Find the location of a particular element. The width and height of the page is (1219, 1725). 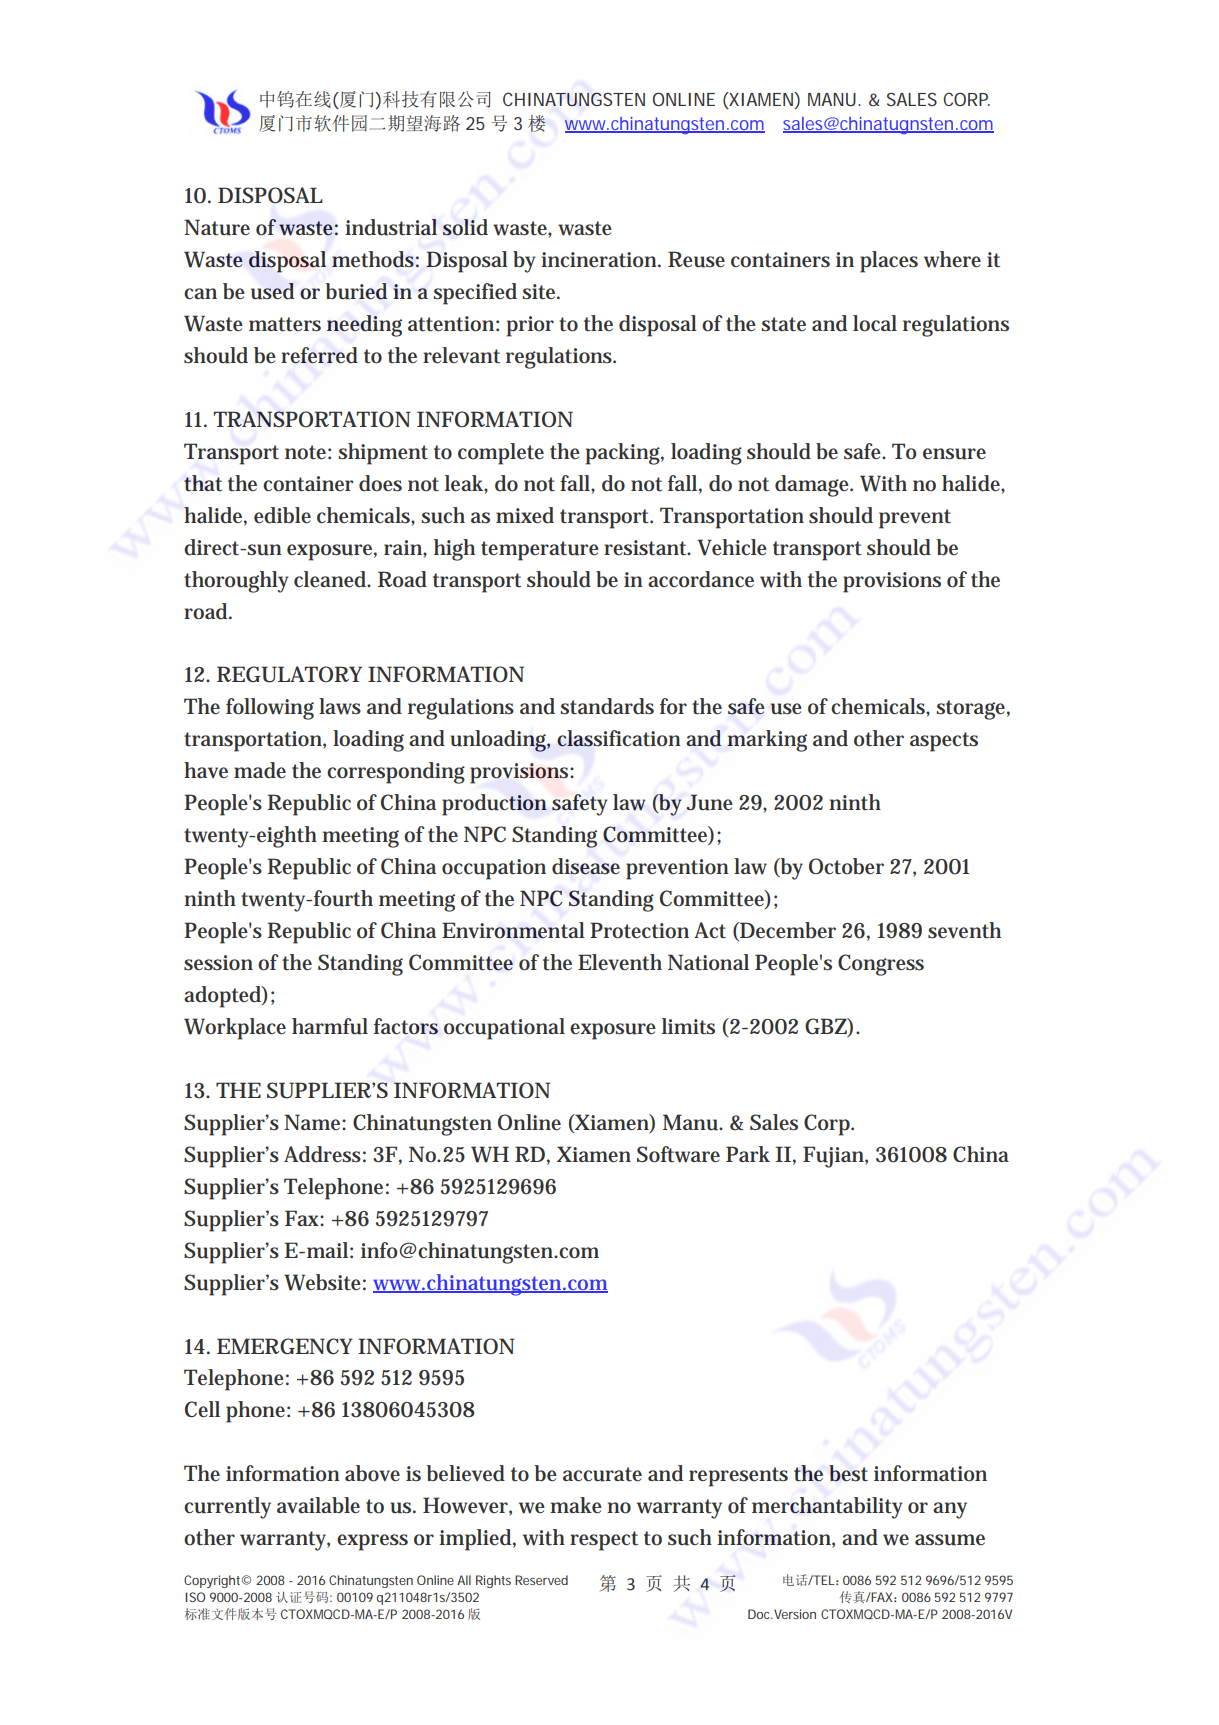

disease is located at coordinates (586, 866).
